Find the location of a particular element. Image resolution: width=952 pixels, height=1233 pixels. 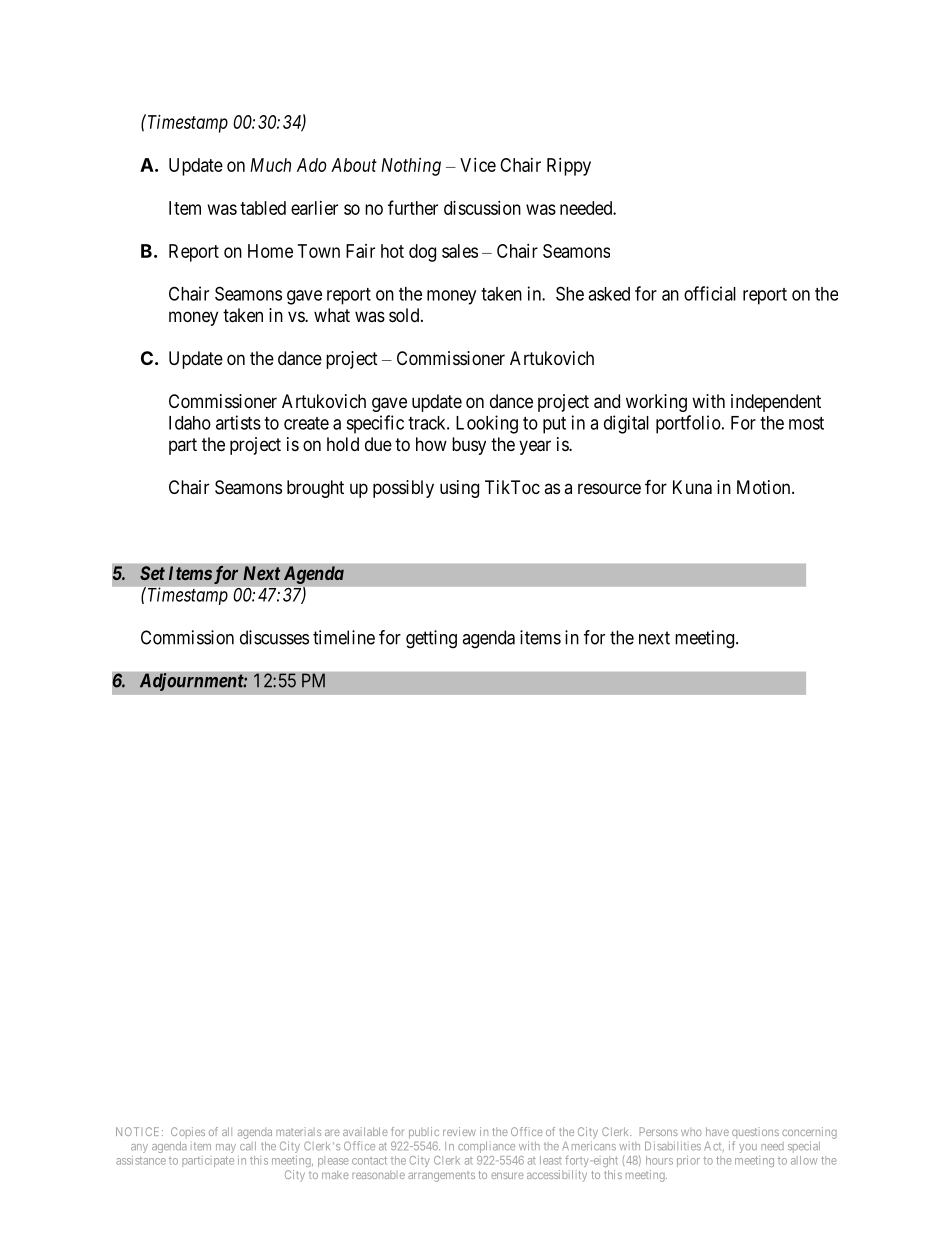

have is located at coordinates (717, 1131).
